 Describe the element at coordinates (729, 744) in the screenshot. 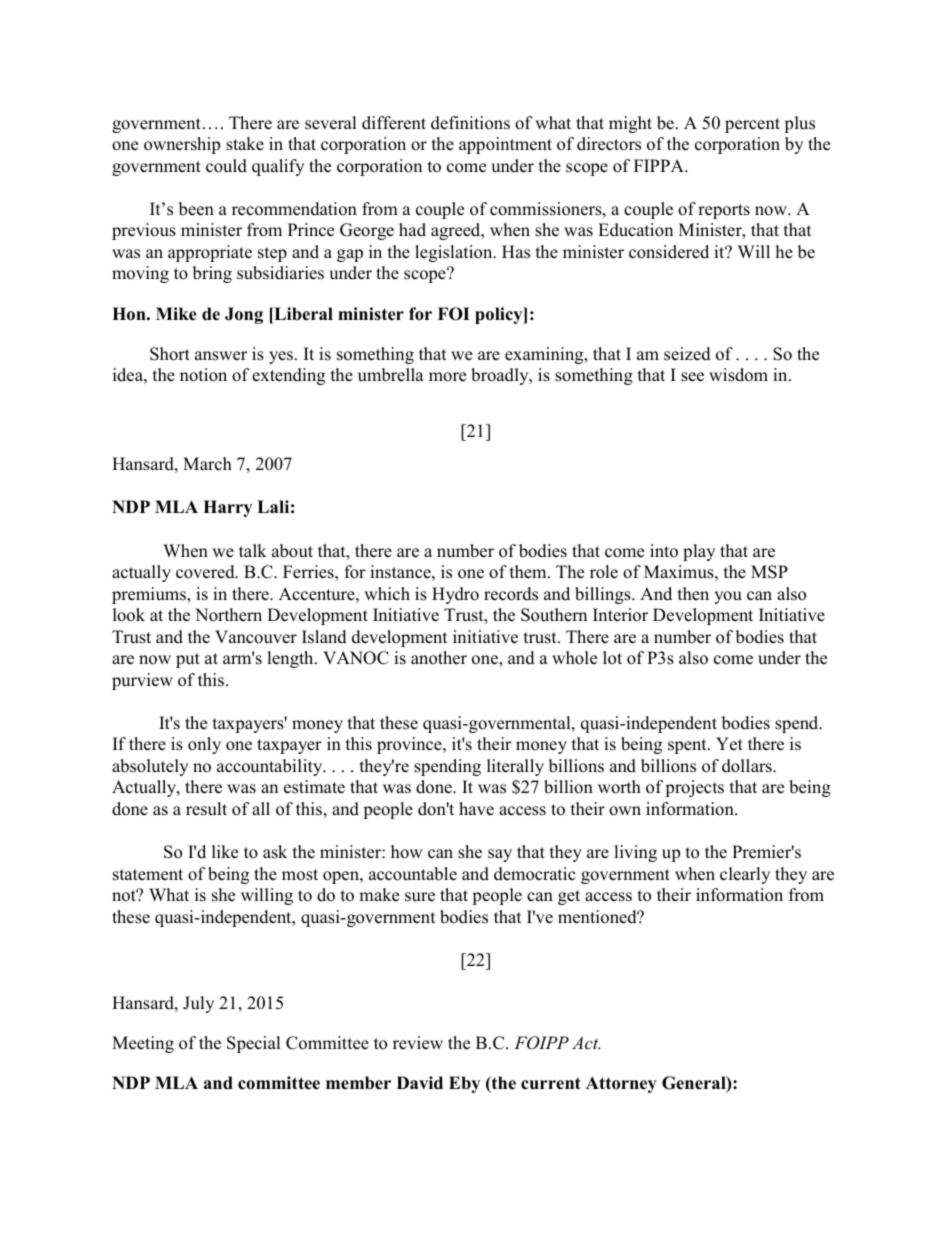

I see `Yet` at that location.
